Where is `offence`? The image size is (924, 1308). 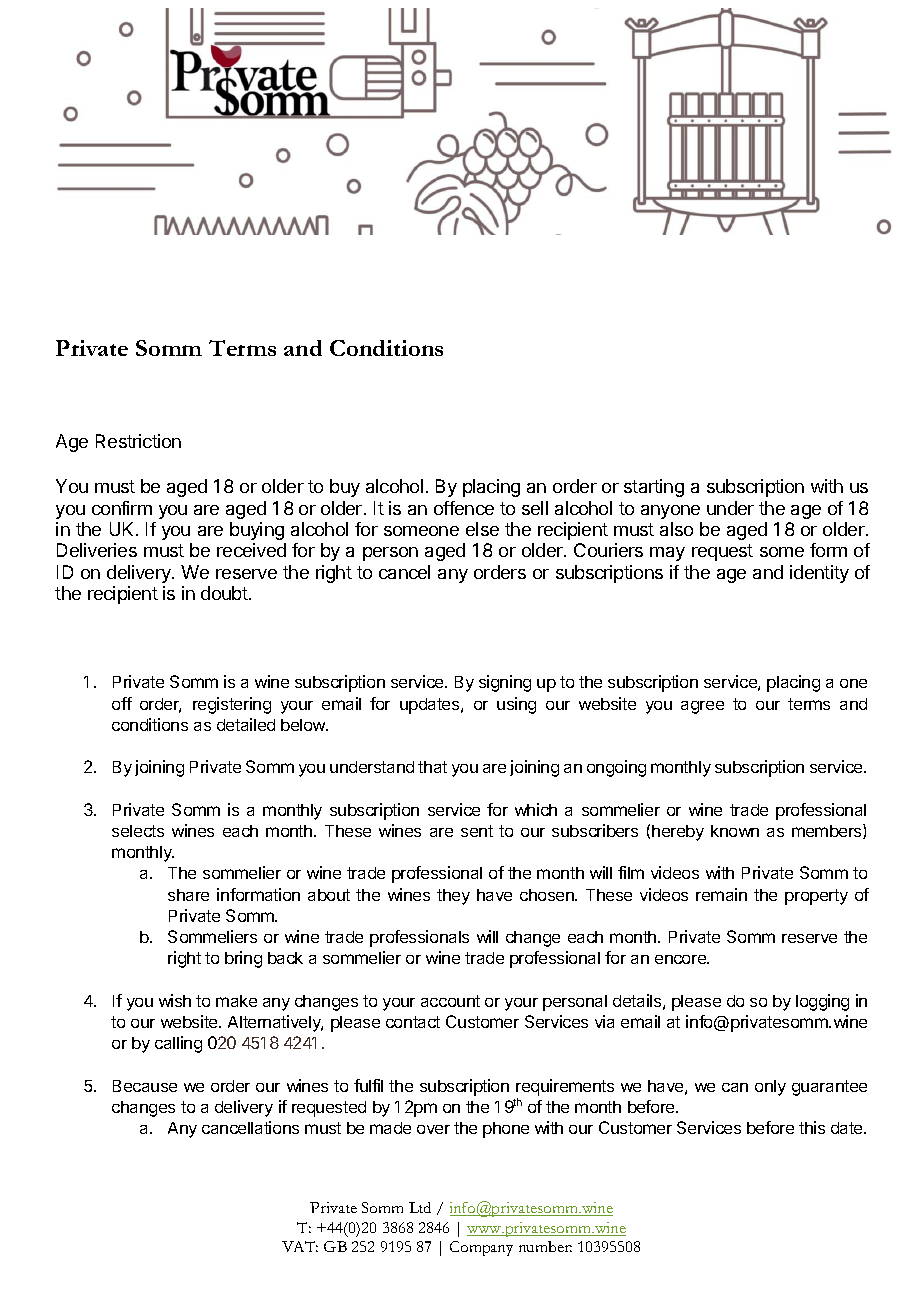 offence is located at coordinates (464, 508).
